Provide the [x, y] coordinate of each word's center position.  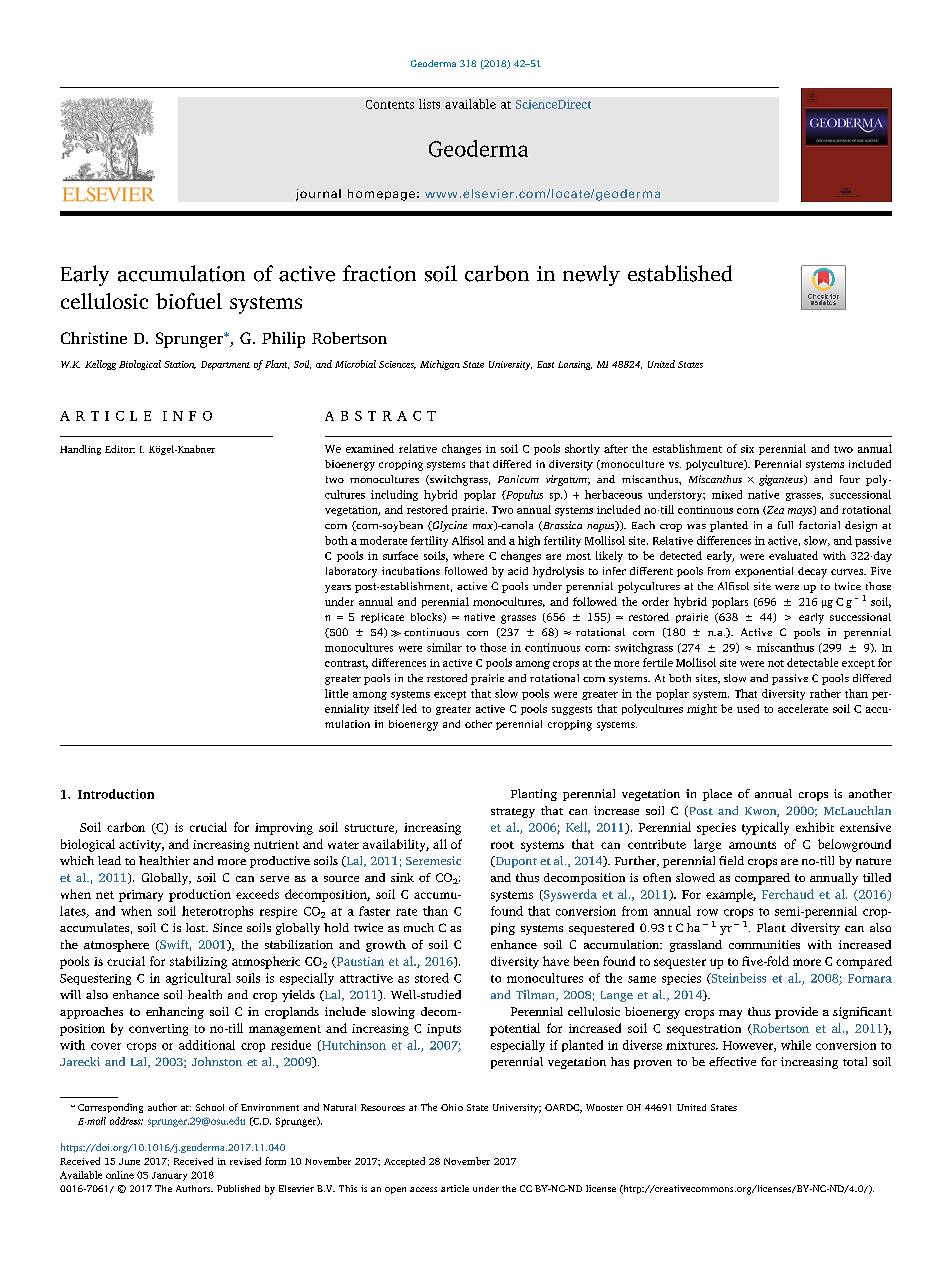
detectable [812, 662]
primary [141, 896]
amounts [752, 845]
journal [318, 195]
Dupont [515, 862]
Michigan [440, 365]
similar [444, 647]
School [210, 1107]
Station [180, 365]
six [747, 449]
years [338, 589]
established [680, 273]
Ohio [452, 1107]
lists [429, 104]
